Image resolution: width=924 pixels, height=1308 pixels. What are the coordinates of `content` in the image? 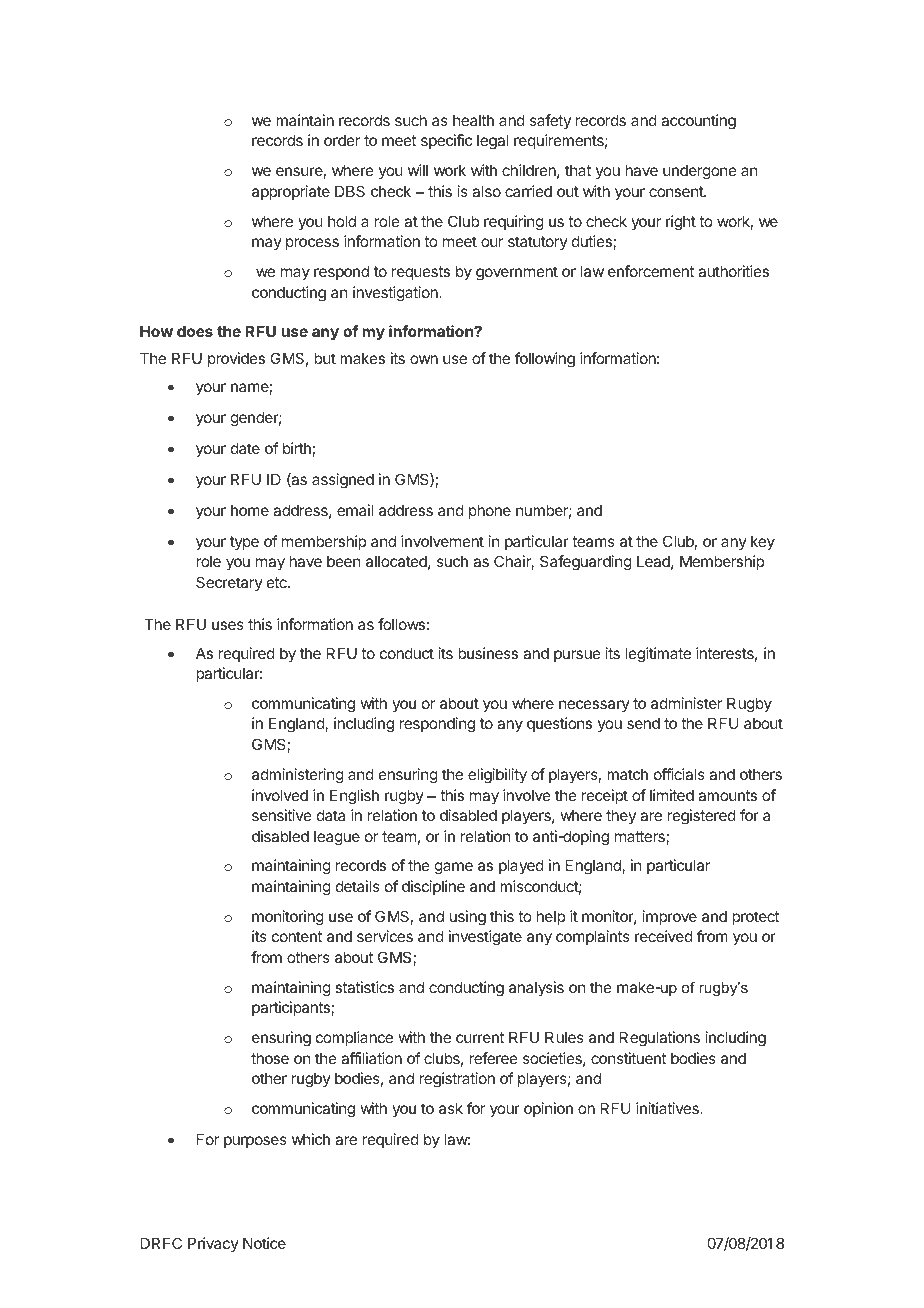 It's located at (297, 936).
